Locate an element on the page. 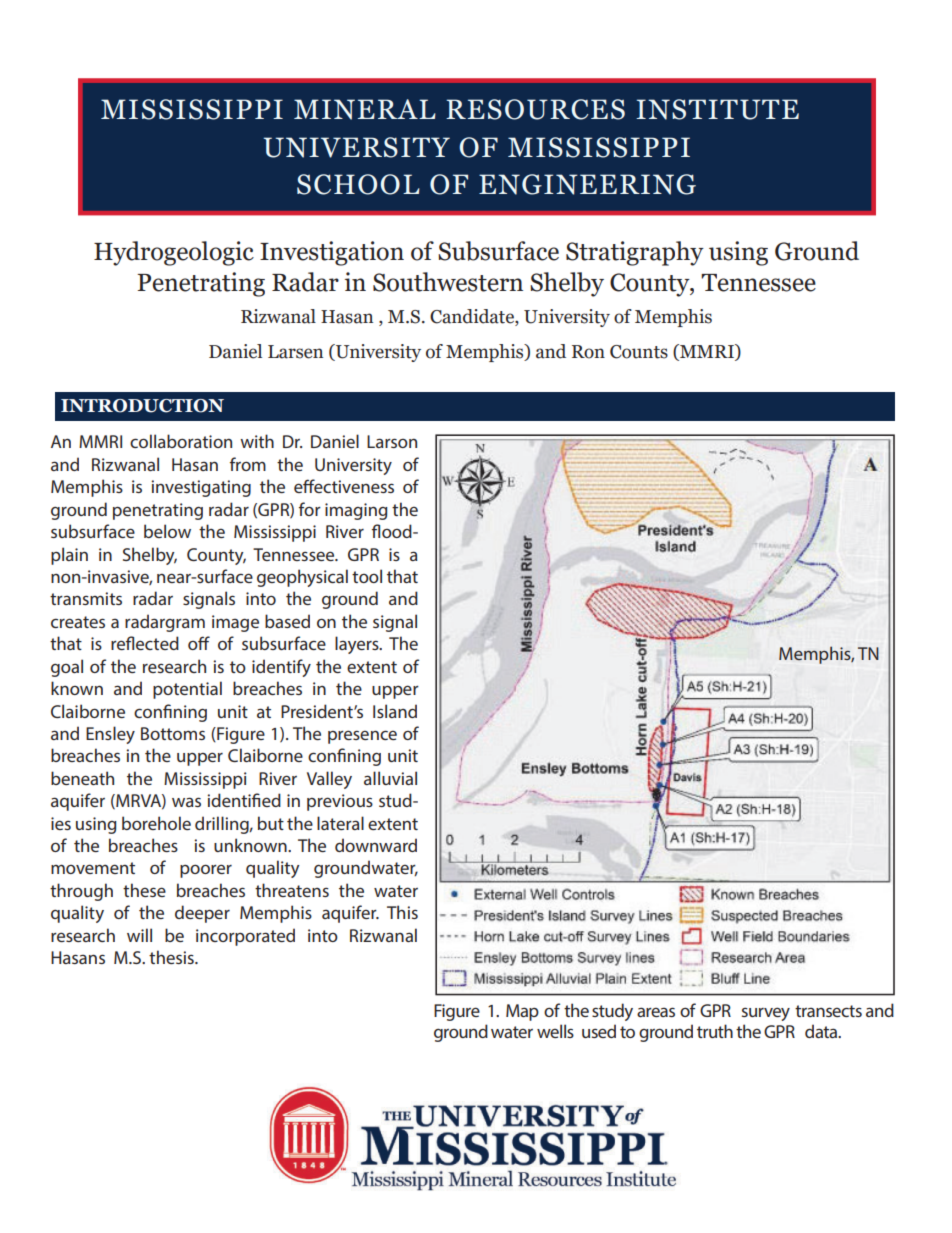 The width and height of the image is (952, 1233). Counts is located at coordinates (639, 352).
